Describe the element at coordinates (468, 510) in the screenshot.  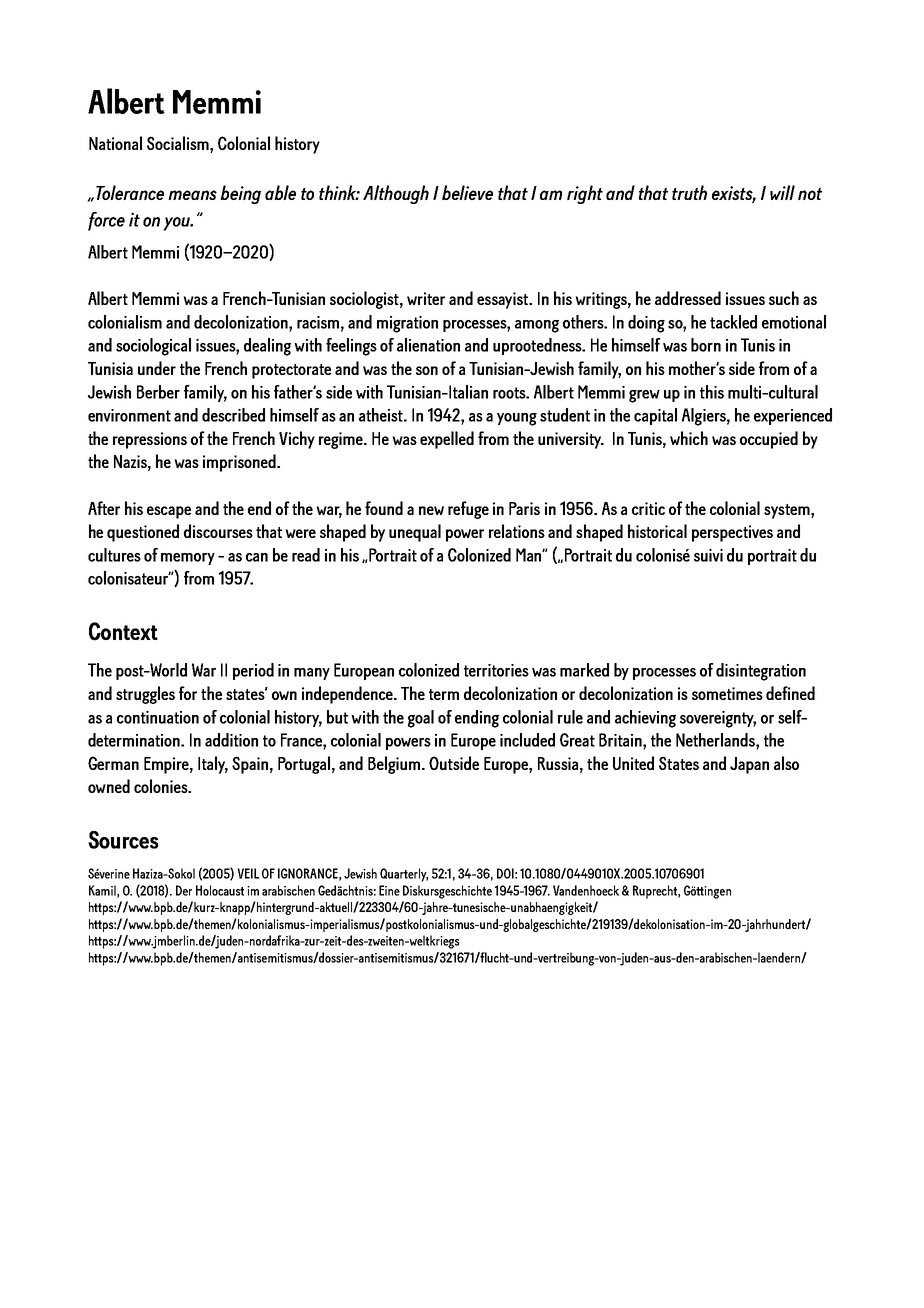
I see `refuge` at that location.
